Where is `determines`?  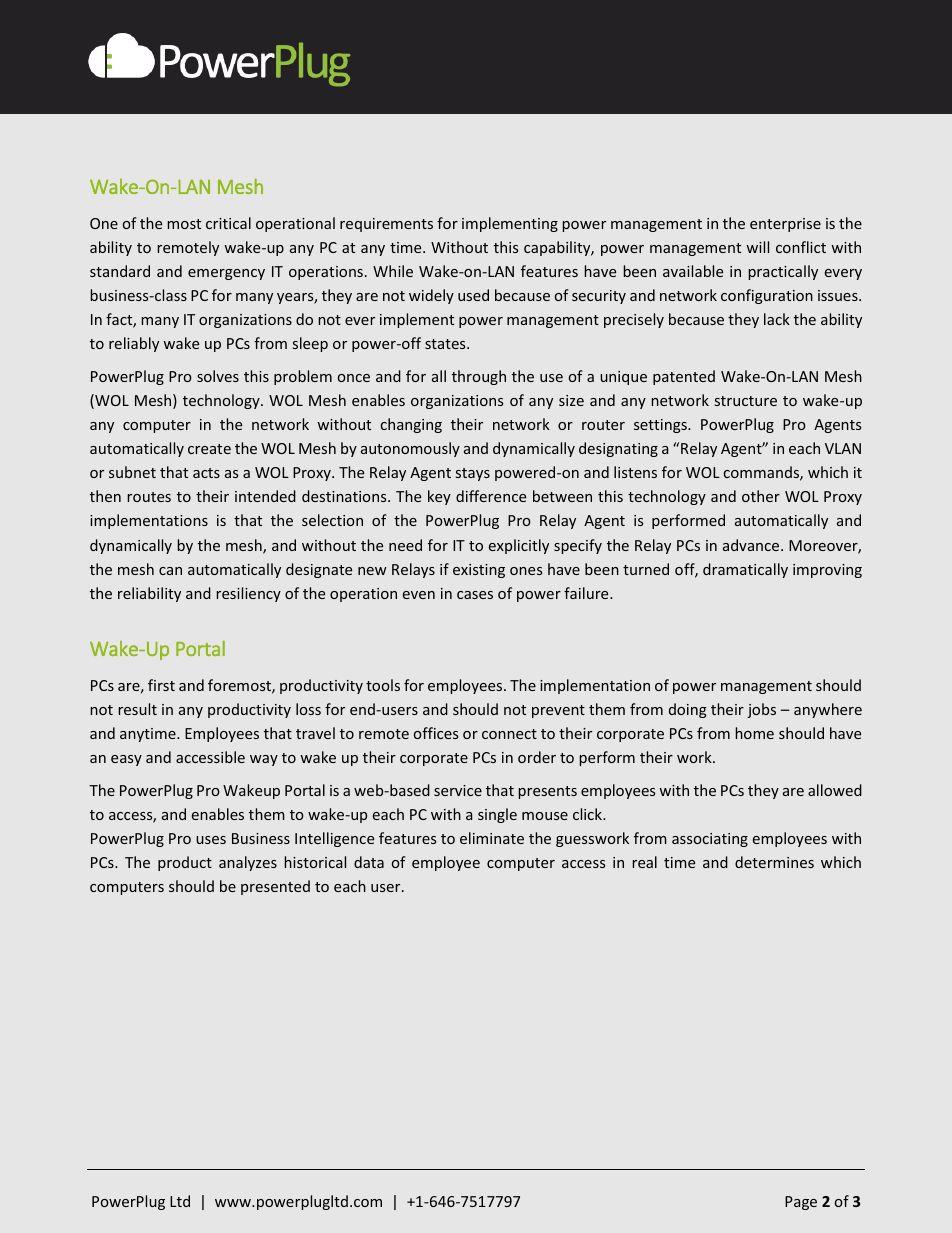 determines is located at coordinates (774, 862).
